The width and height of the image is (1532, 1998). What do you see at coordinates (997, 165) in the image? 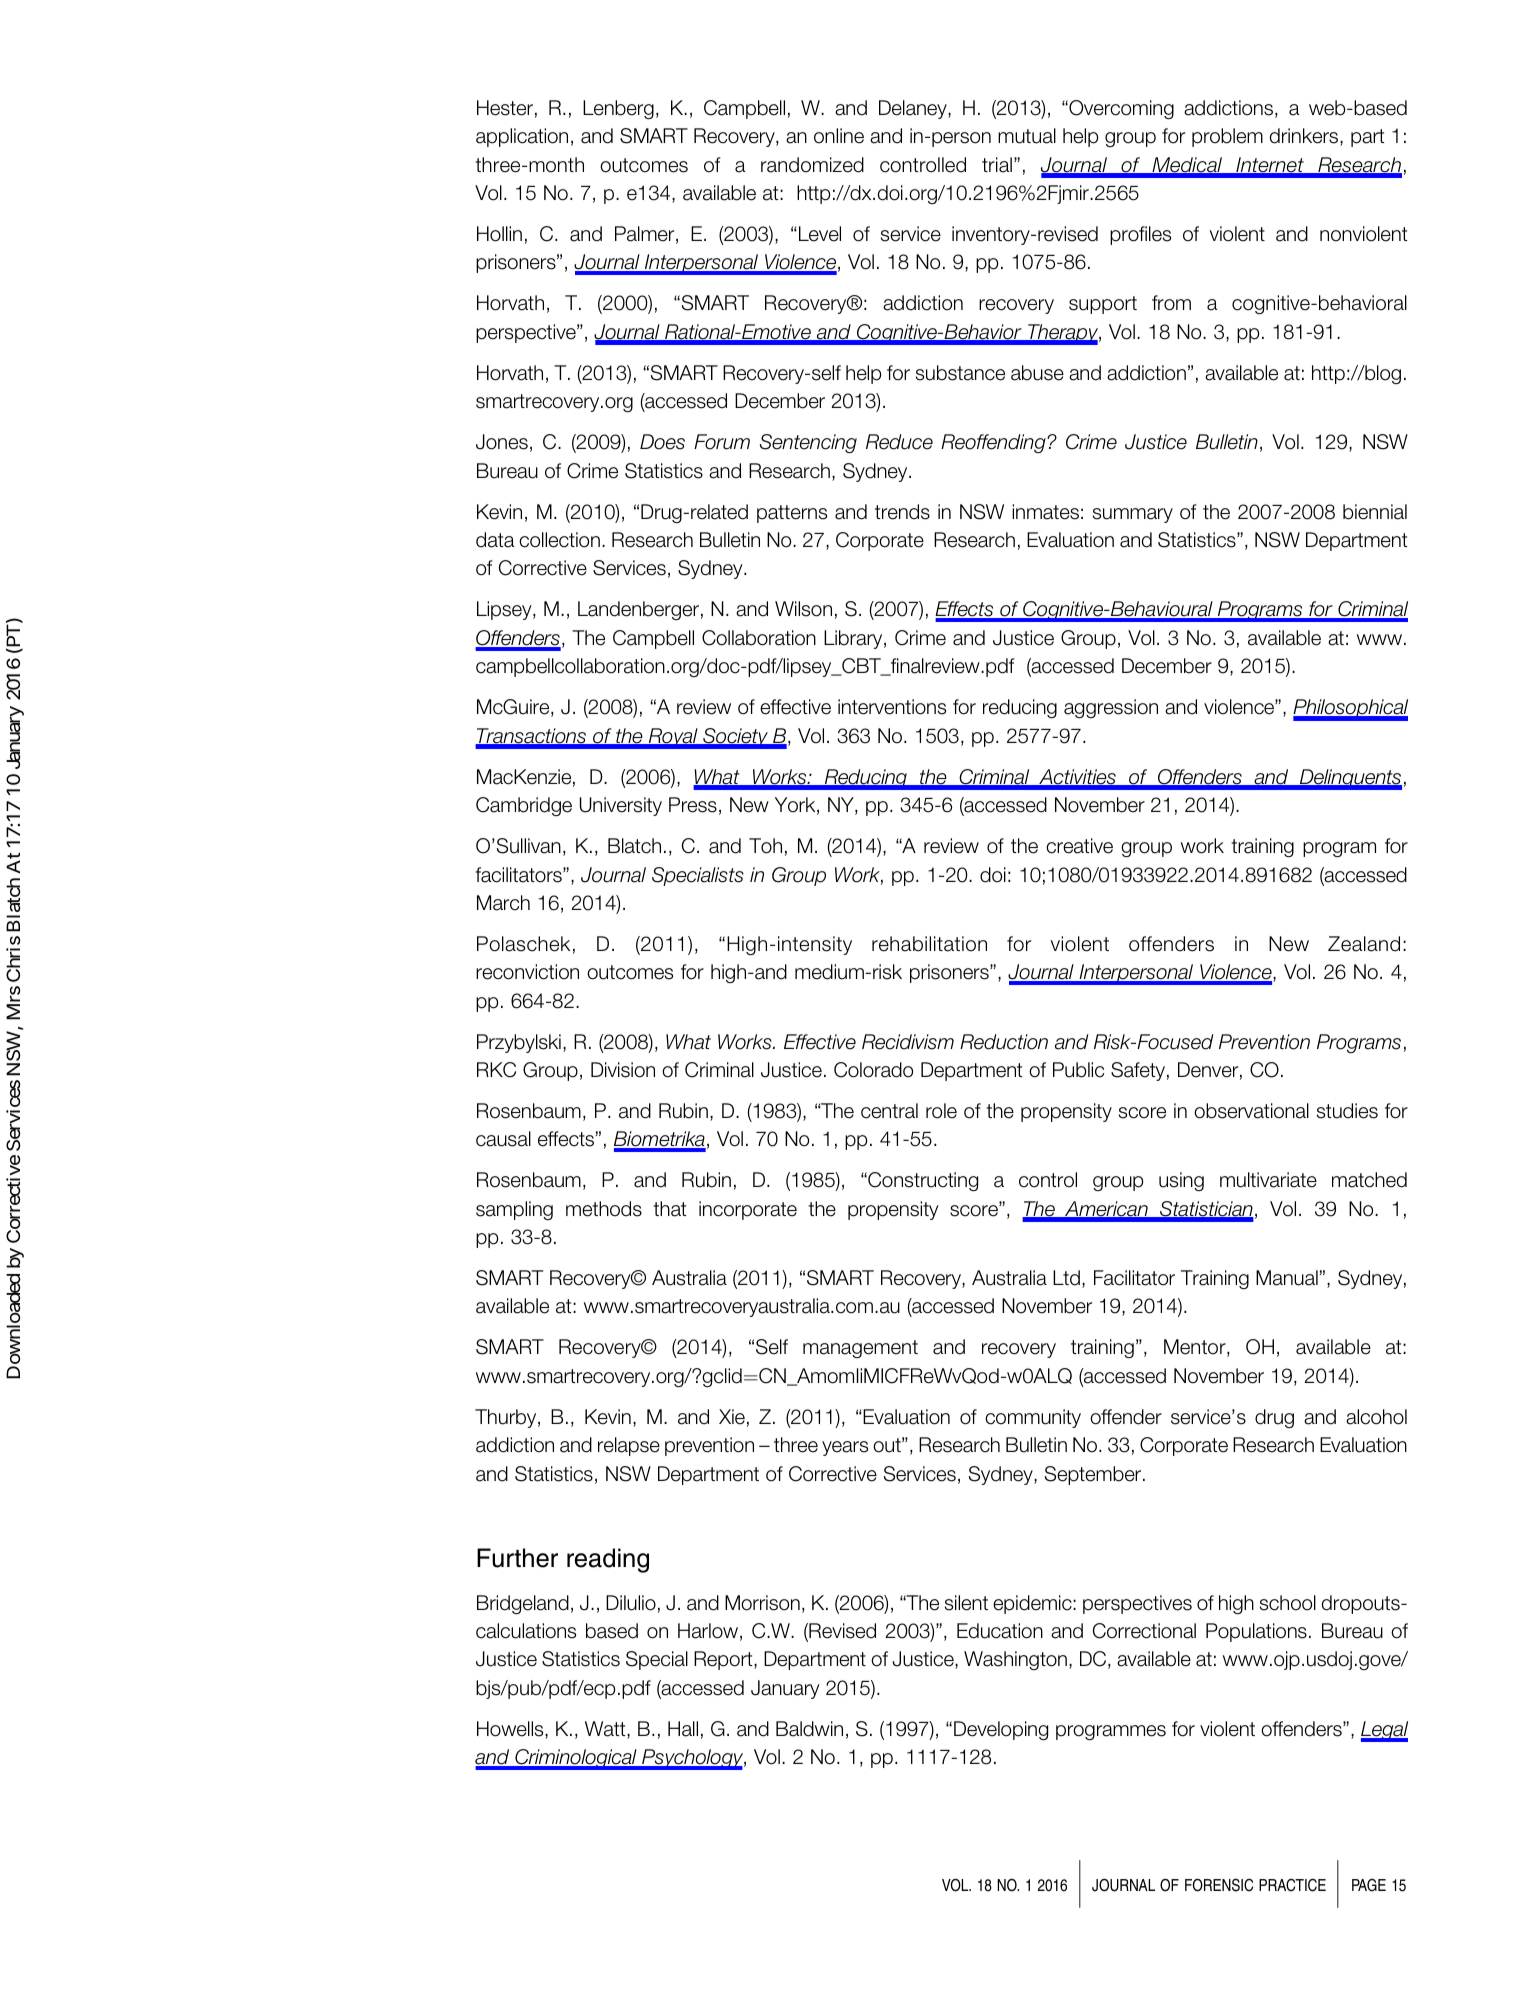
I see `trial` at bounding box center [997, 165].
